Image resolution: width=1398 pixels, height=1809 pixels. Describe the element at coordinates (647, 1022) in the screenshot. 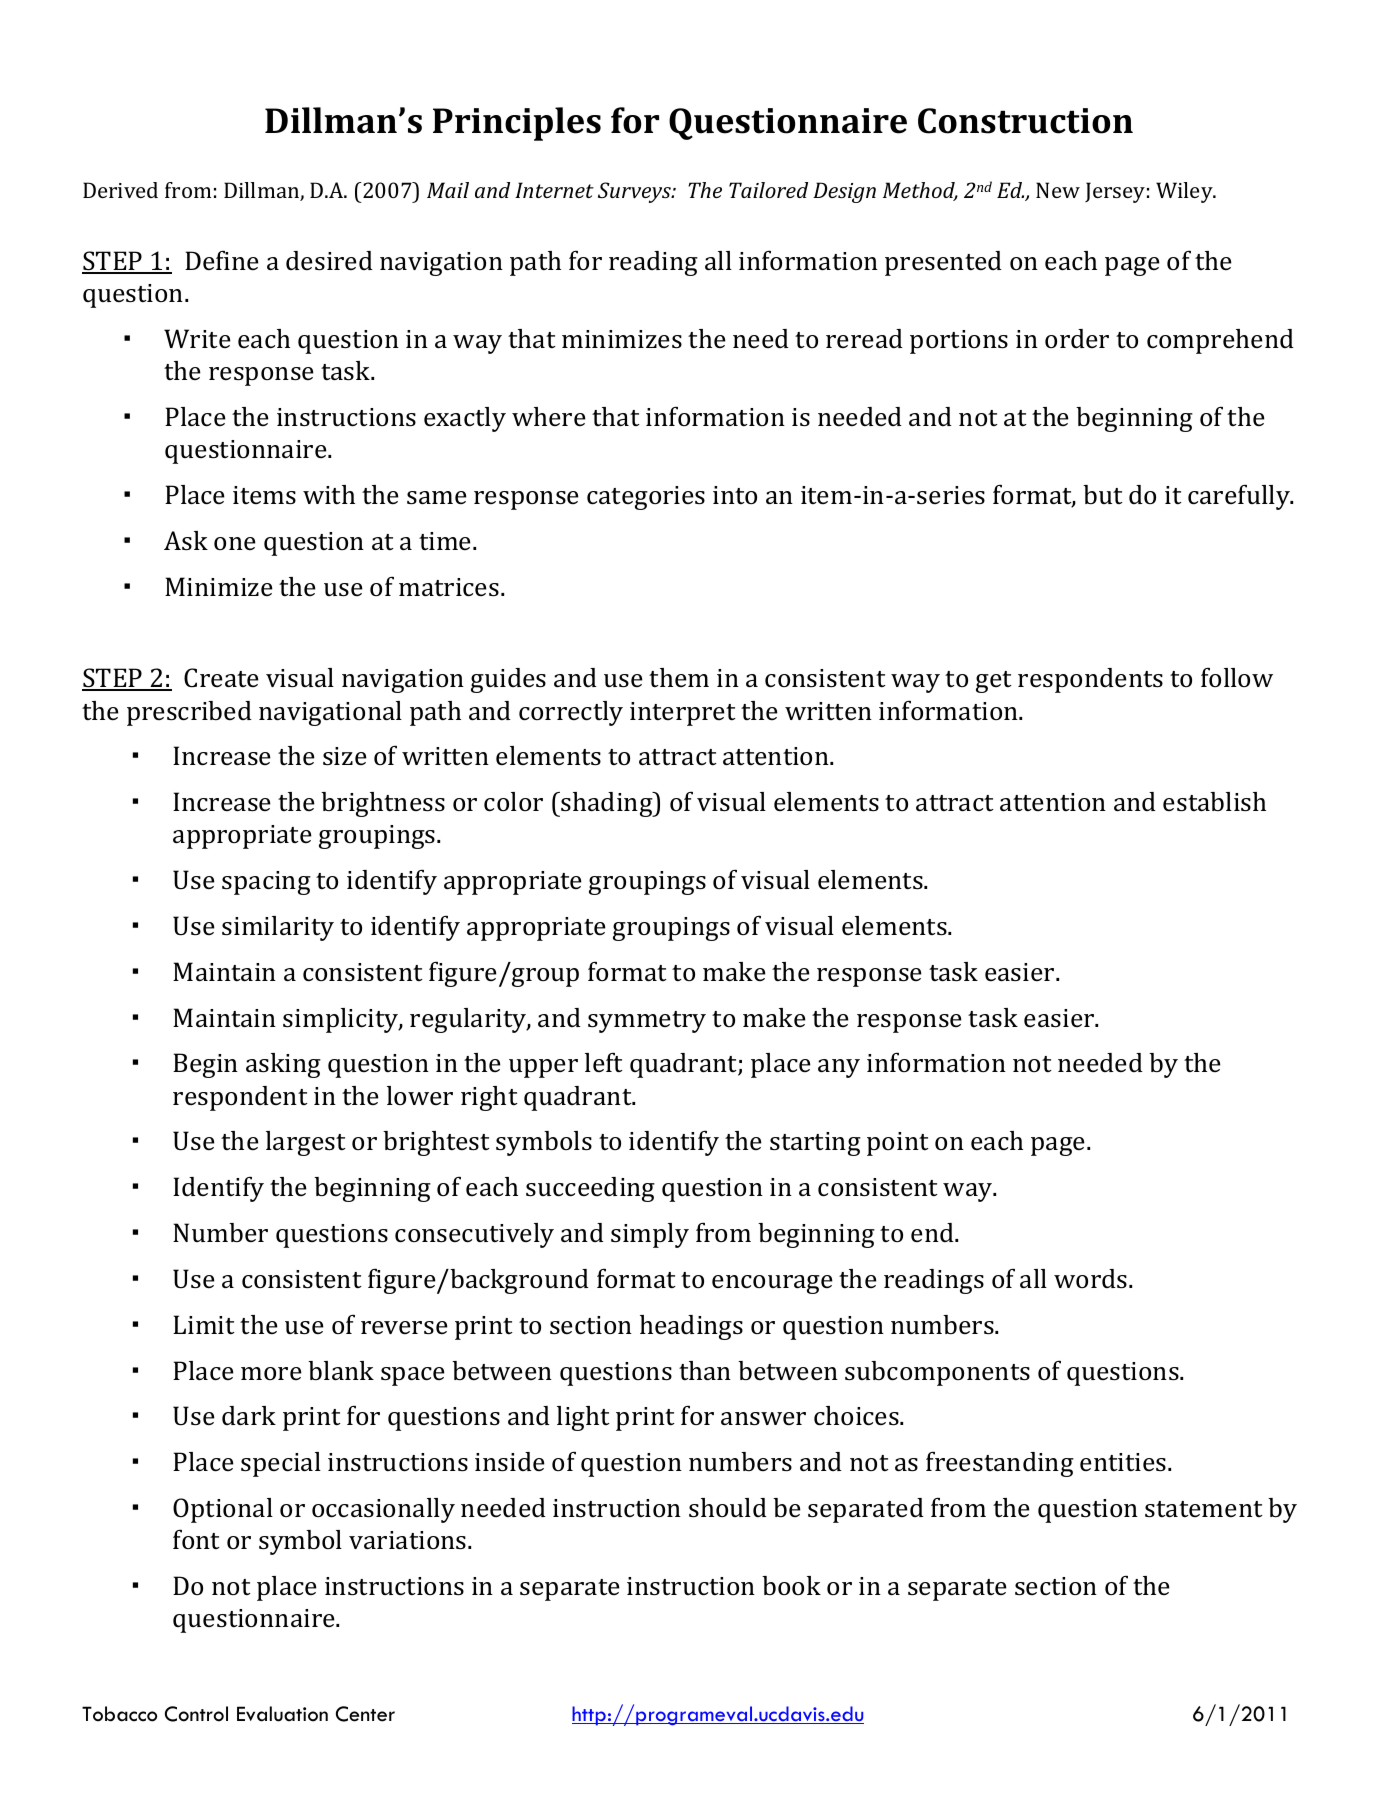

I see `symmetry` at that location.
